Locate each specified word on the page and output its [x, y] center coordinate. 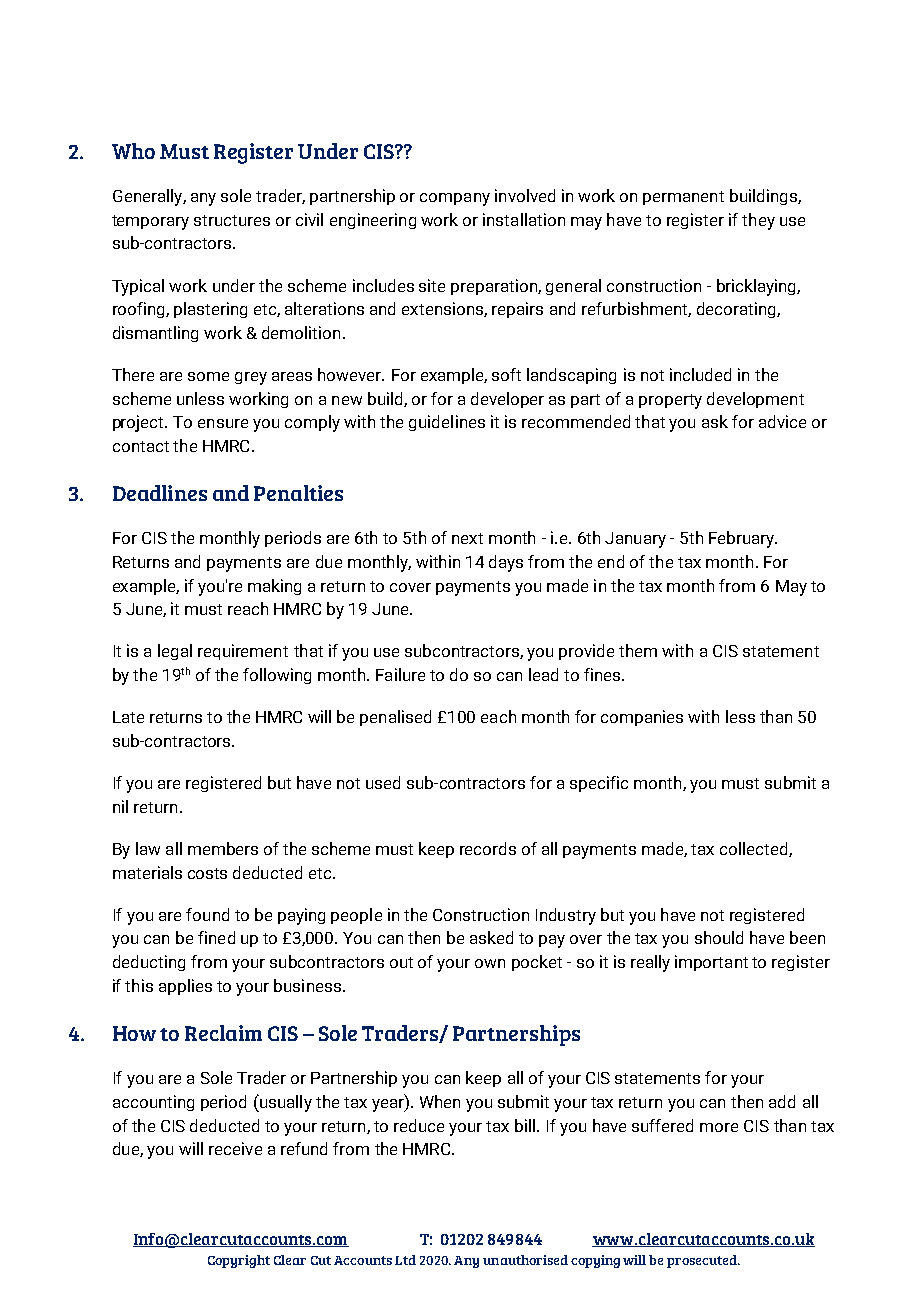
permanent [683, 198]
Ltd [405, 1260]
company [455, 199]
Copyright [239, 1261]
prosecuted [703, 1261]
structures [232, 220]
